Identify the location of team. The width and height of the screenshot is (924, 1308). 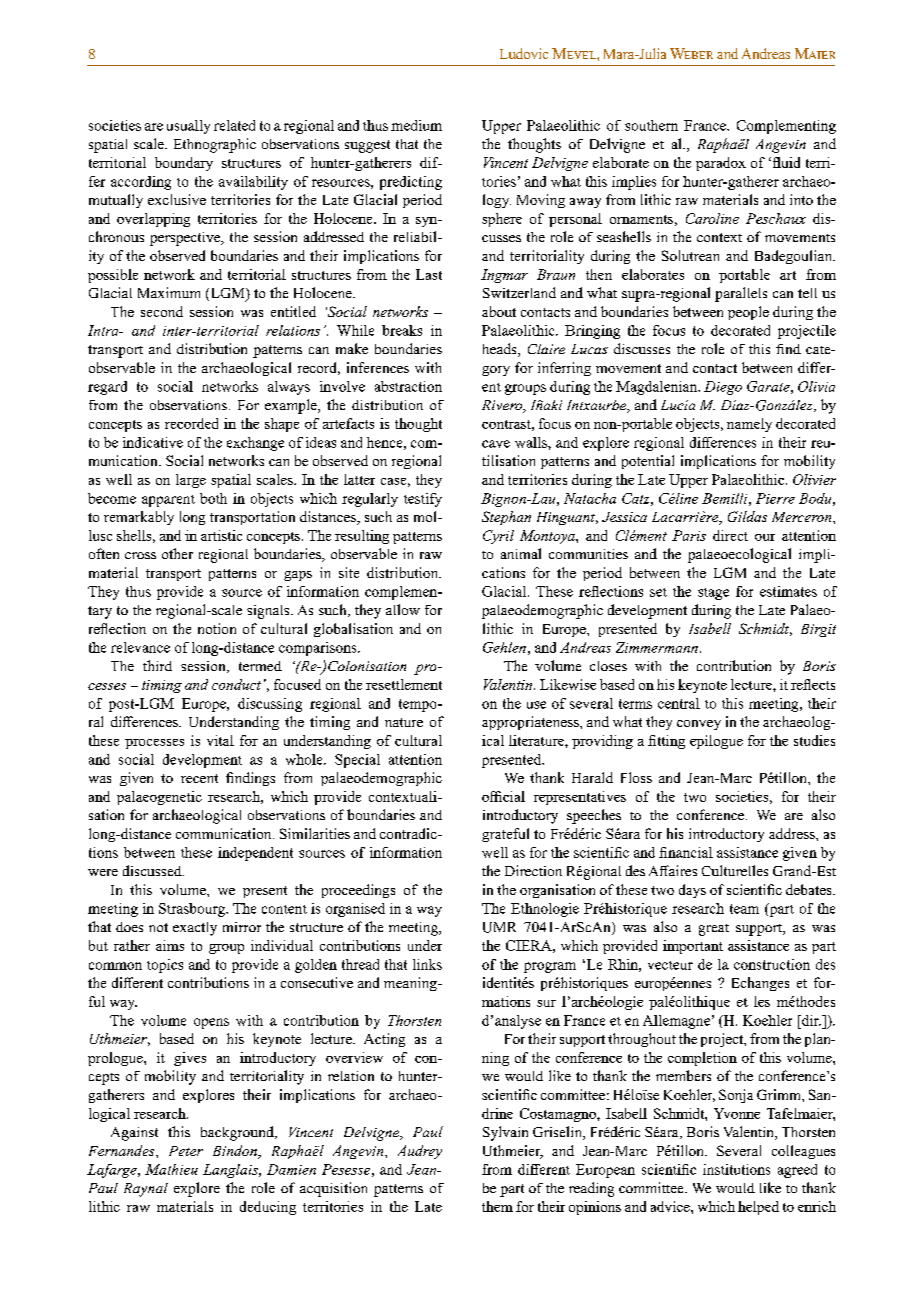
(744, 909).
